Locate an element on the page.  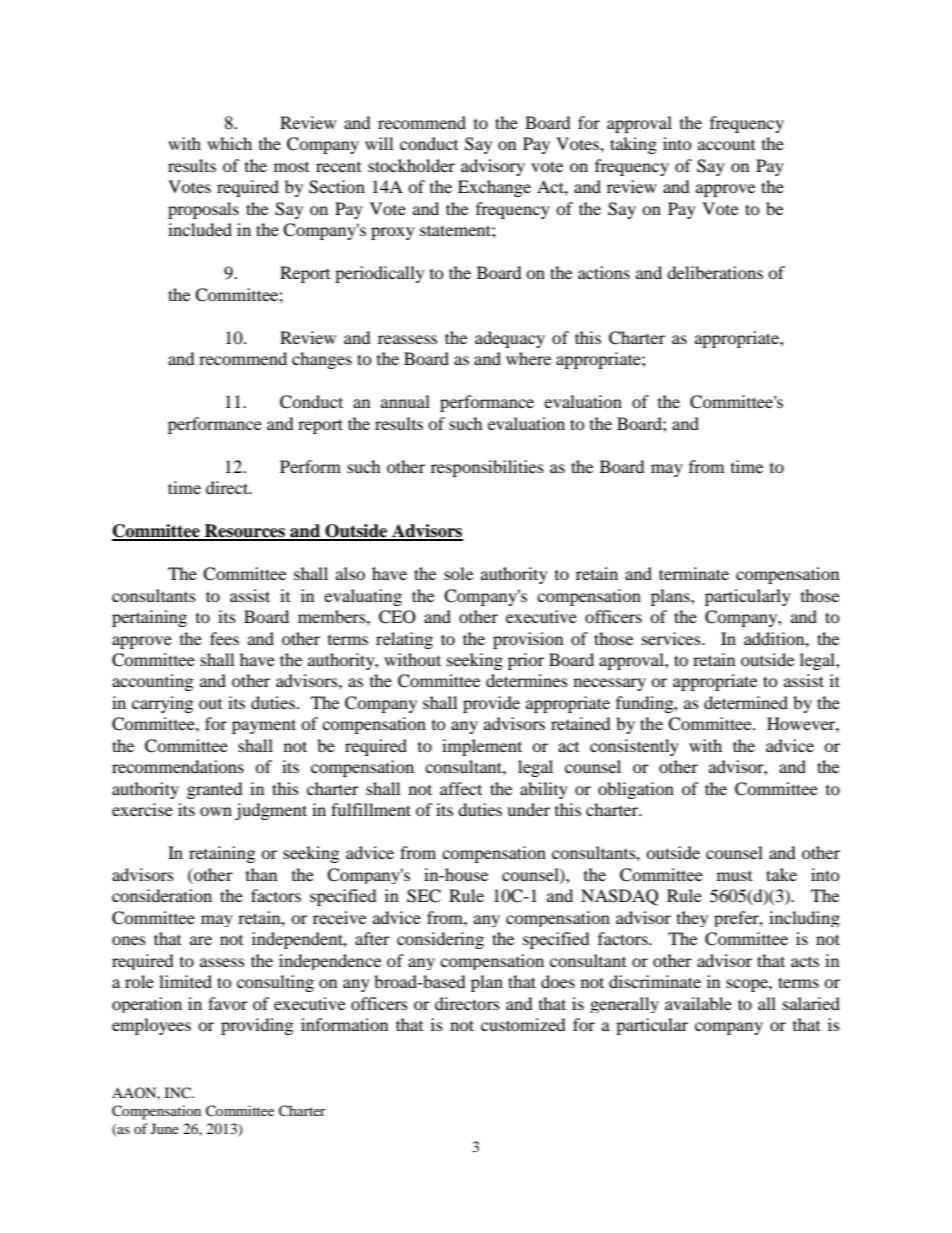
Exchange is located at coordinates (494, 188).
